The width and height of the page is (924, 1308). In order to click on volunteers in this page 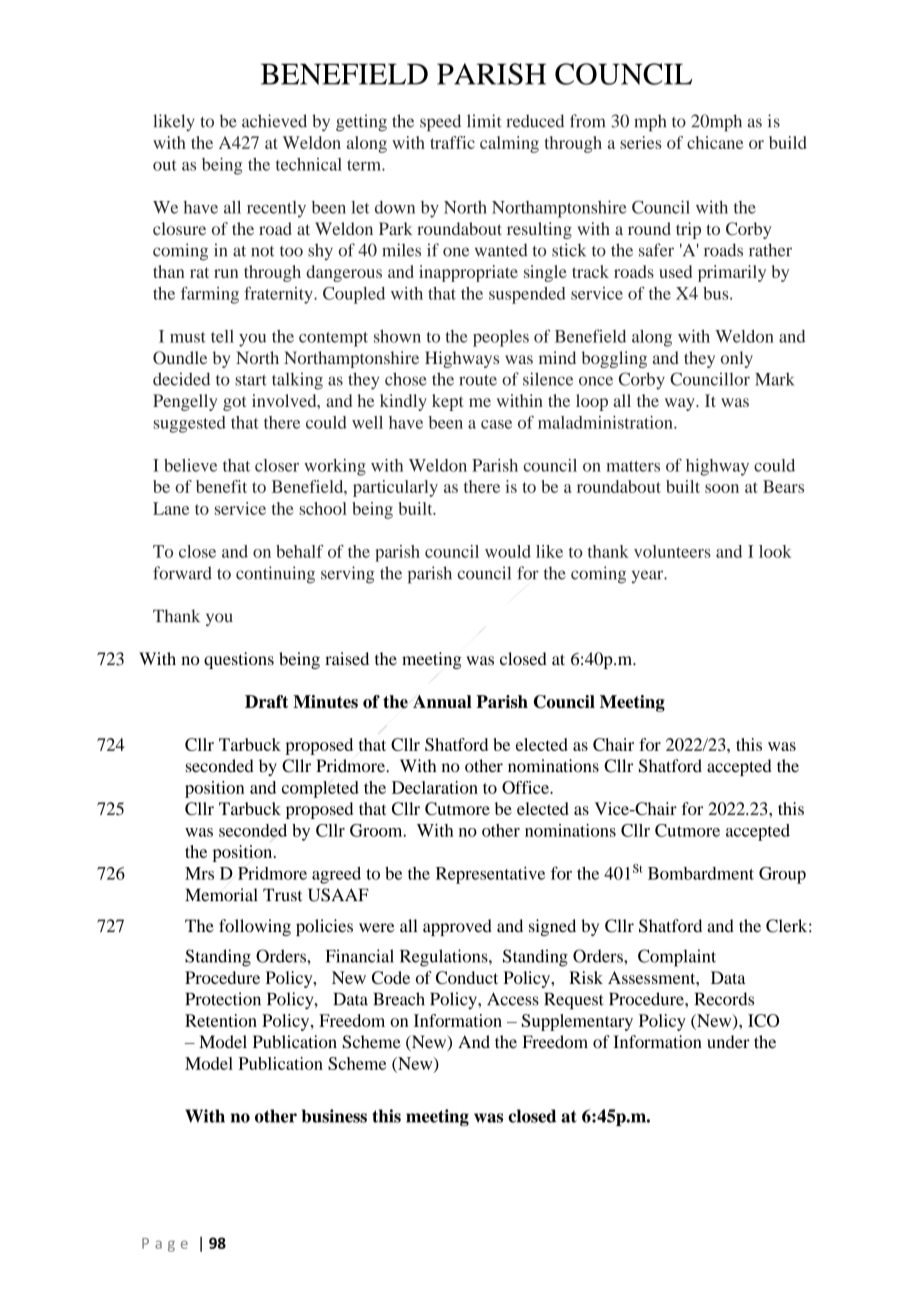, I will do `click(672, 551)`.
